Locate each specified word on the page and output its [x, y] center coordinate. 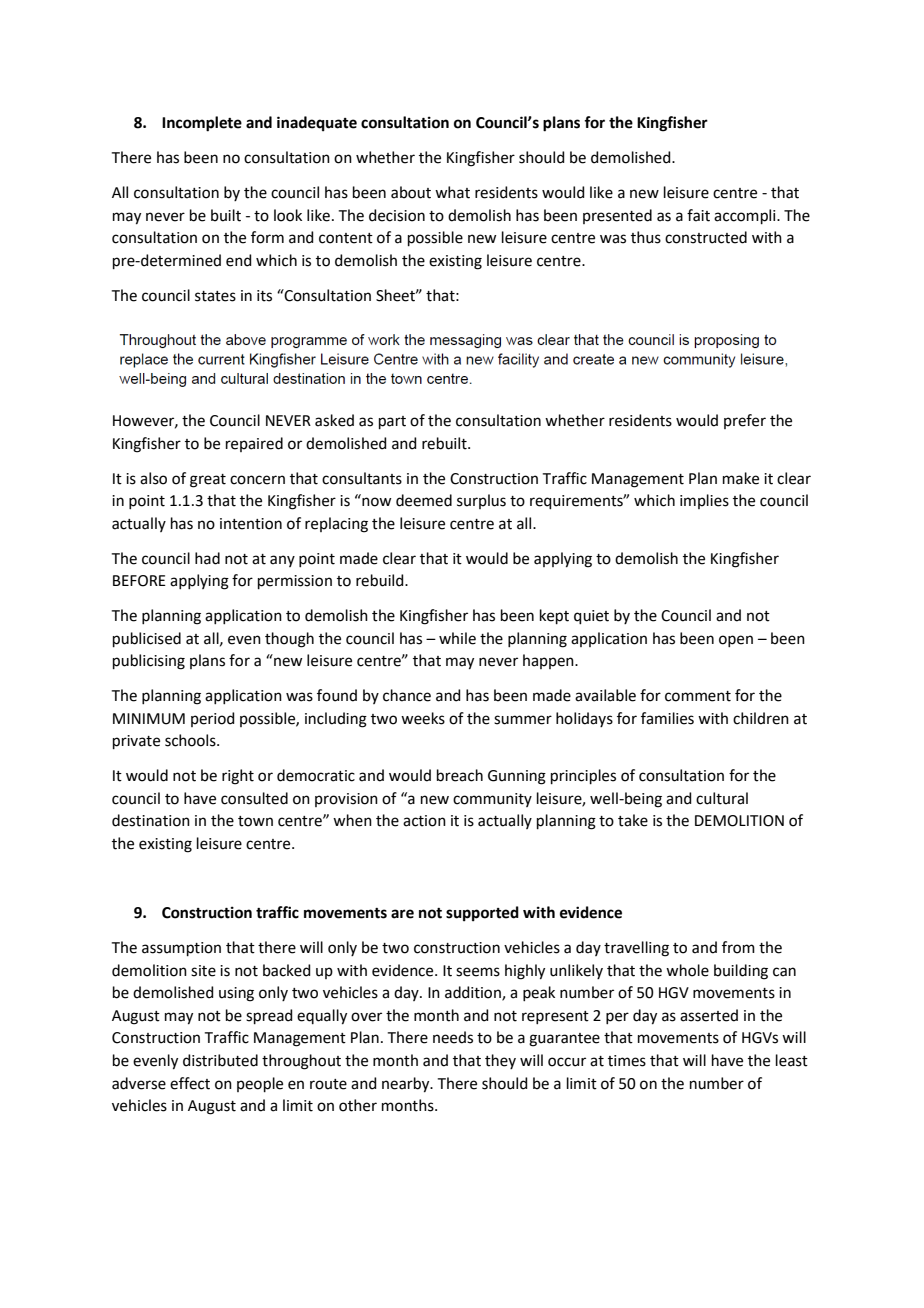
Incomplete [202, 124]
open [736, 641]
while [457, 638]
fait [698, 215]
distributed [220, 1060]
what [452, 192]
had [207, 558]
